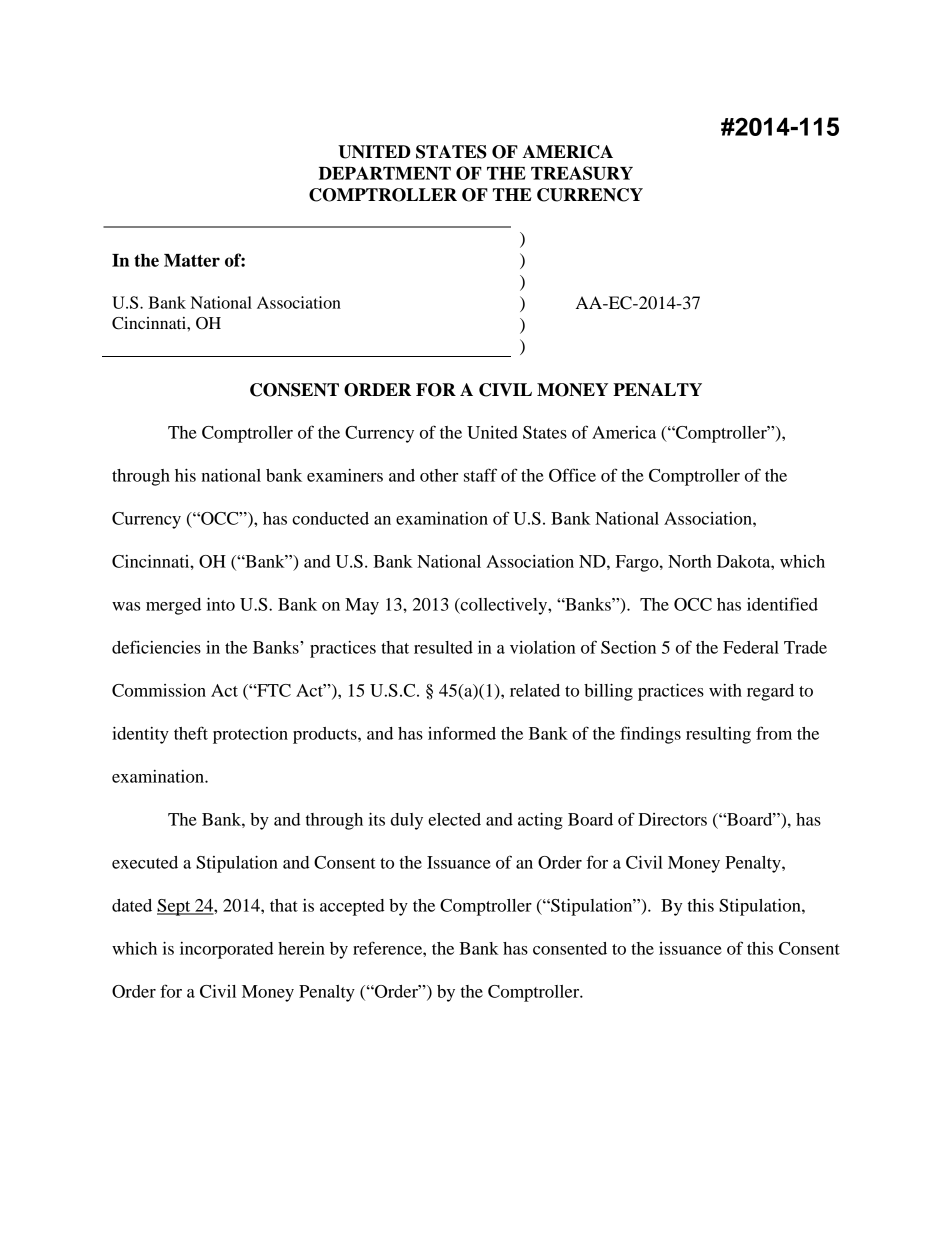 The width and height of the image is (952, 1233). I want to click on resulted, so click(443, 647).
